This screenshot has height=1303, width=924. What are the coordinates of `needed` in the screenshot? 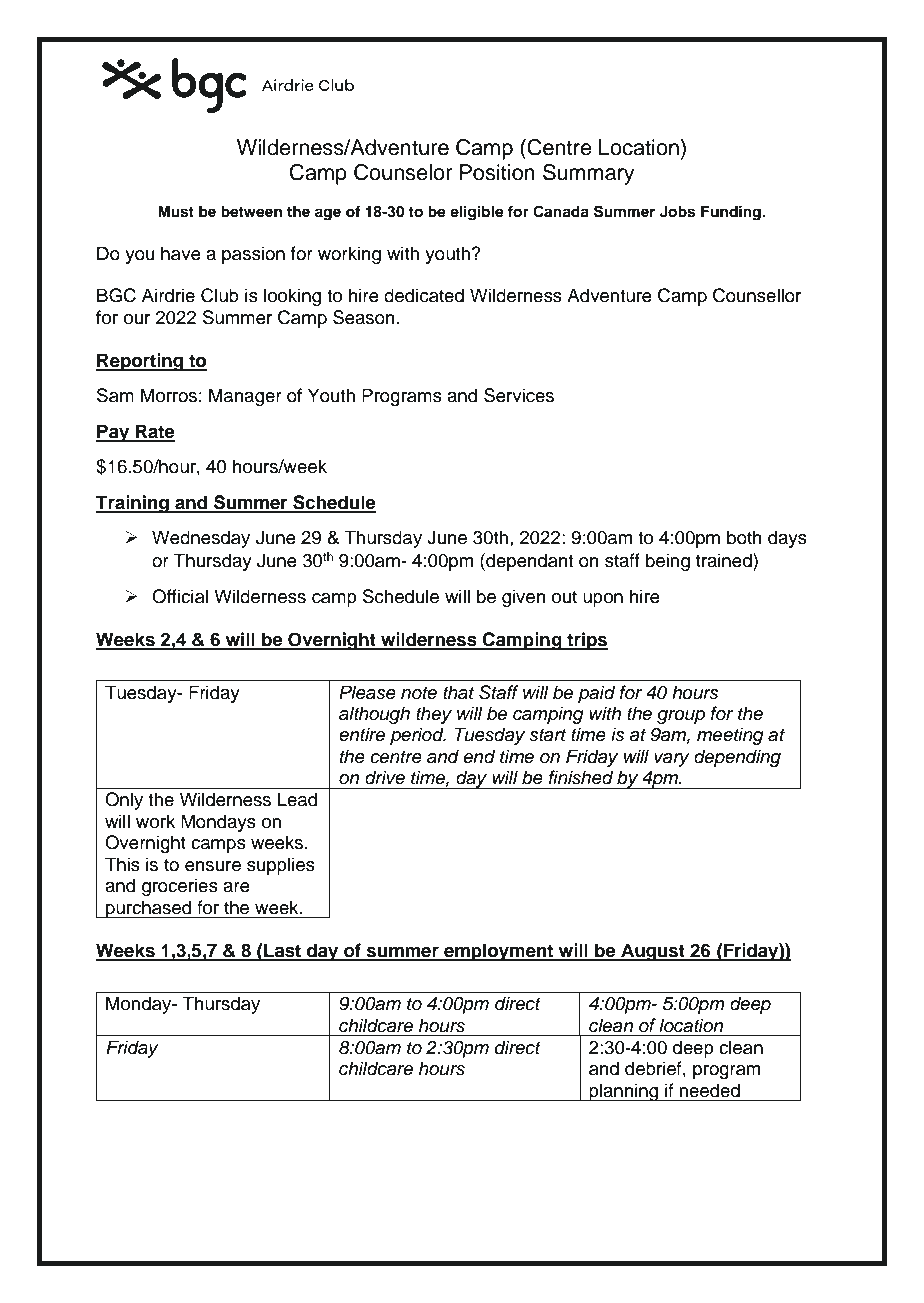 It's located at (709, 1090).
